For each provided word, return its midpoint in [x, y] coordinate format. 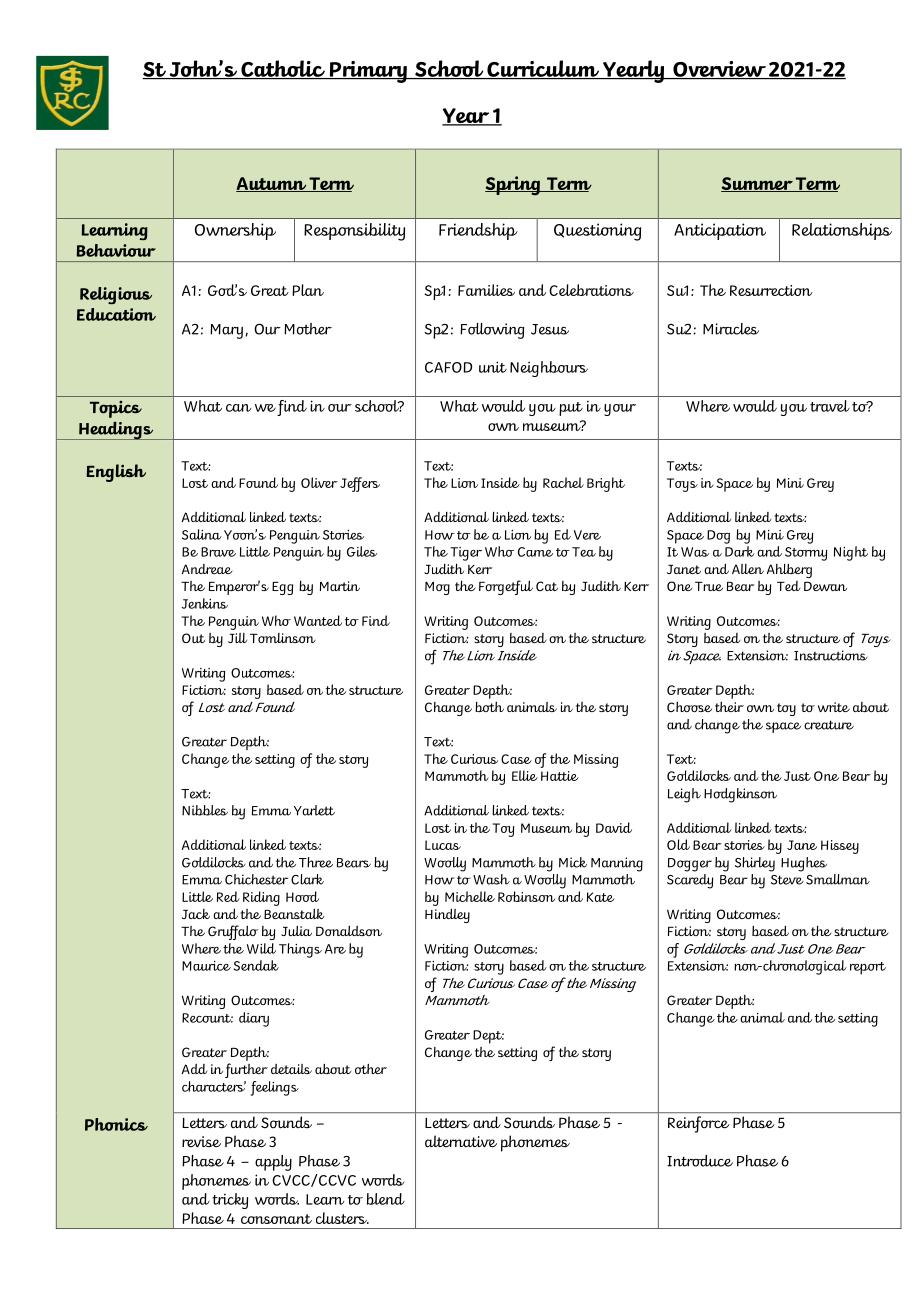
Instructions [831, 655]
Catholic [283, 69]
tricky [230, 1201]
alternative [461, 1141]
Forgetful [506, 587]
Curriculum [543, 69]
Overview [719, 70]
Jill [237, 638]
